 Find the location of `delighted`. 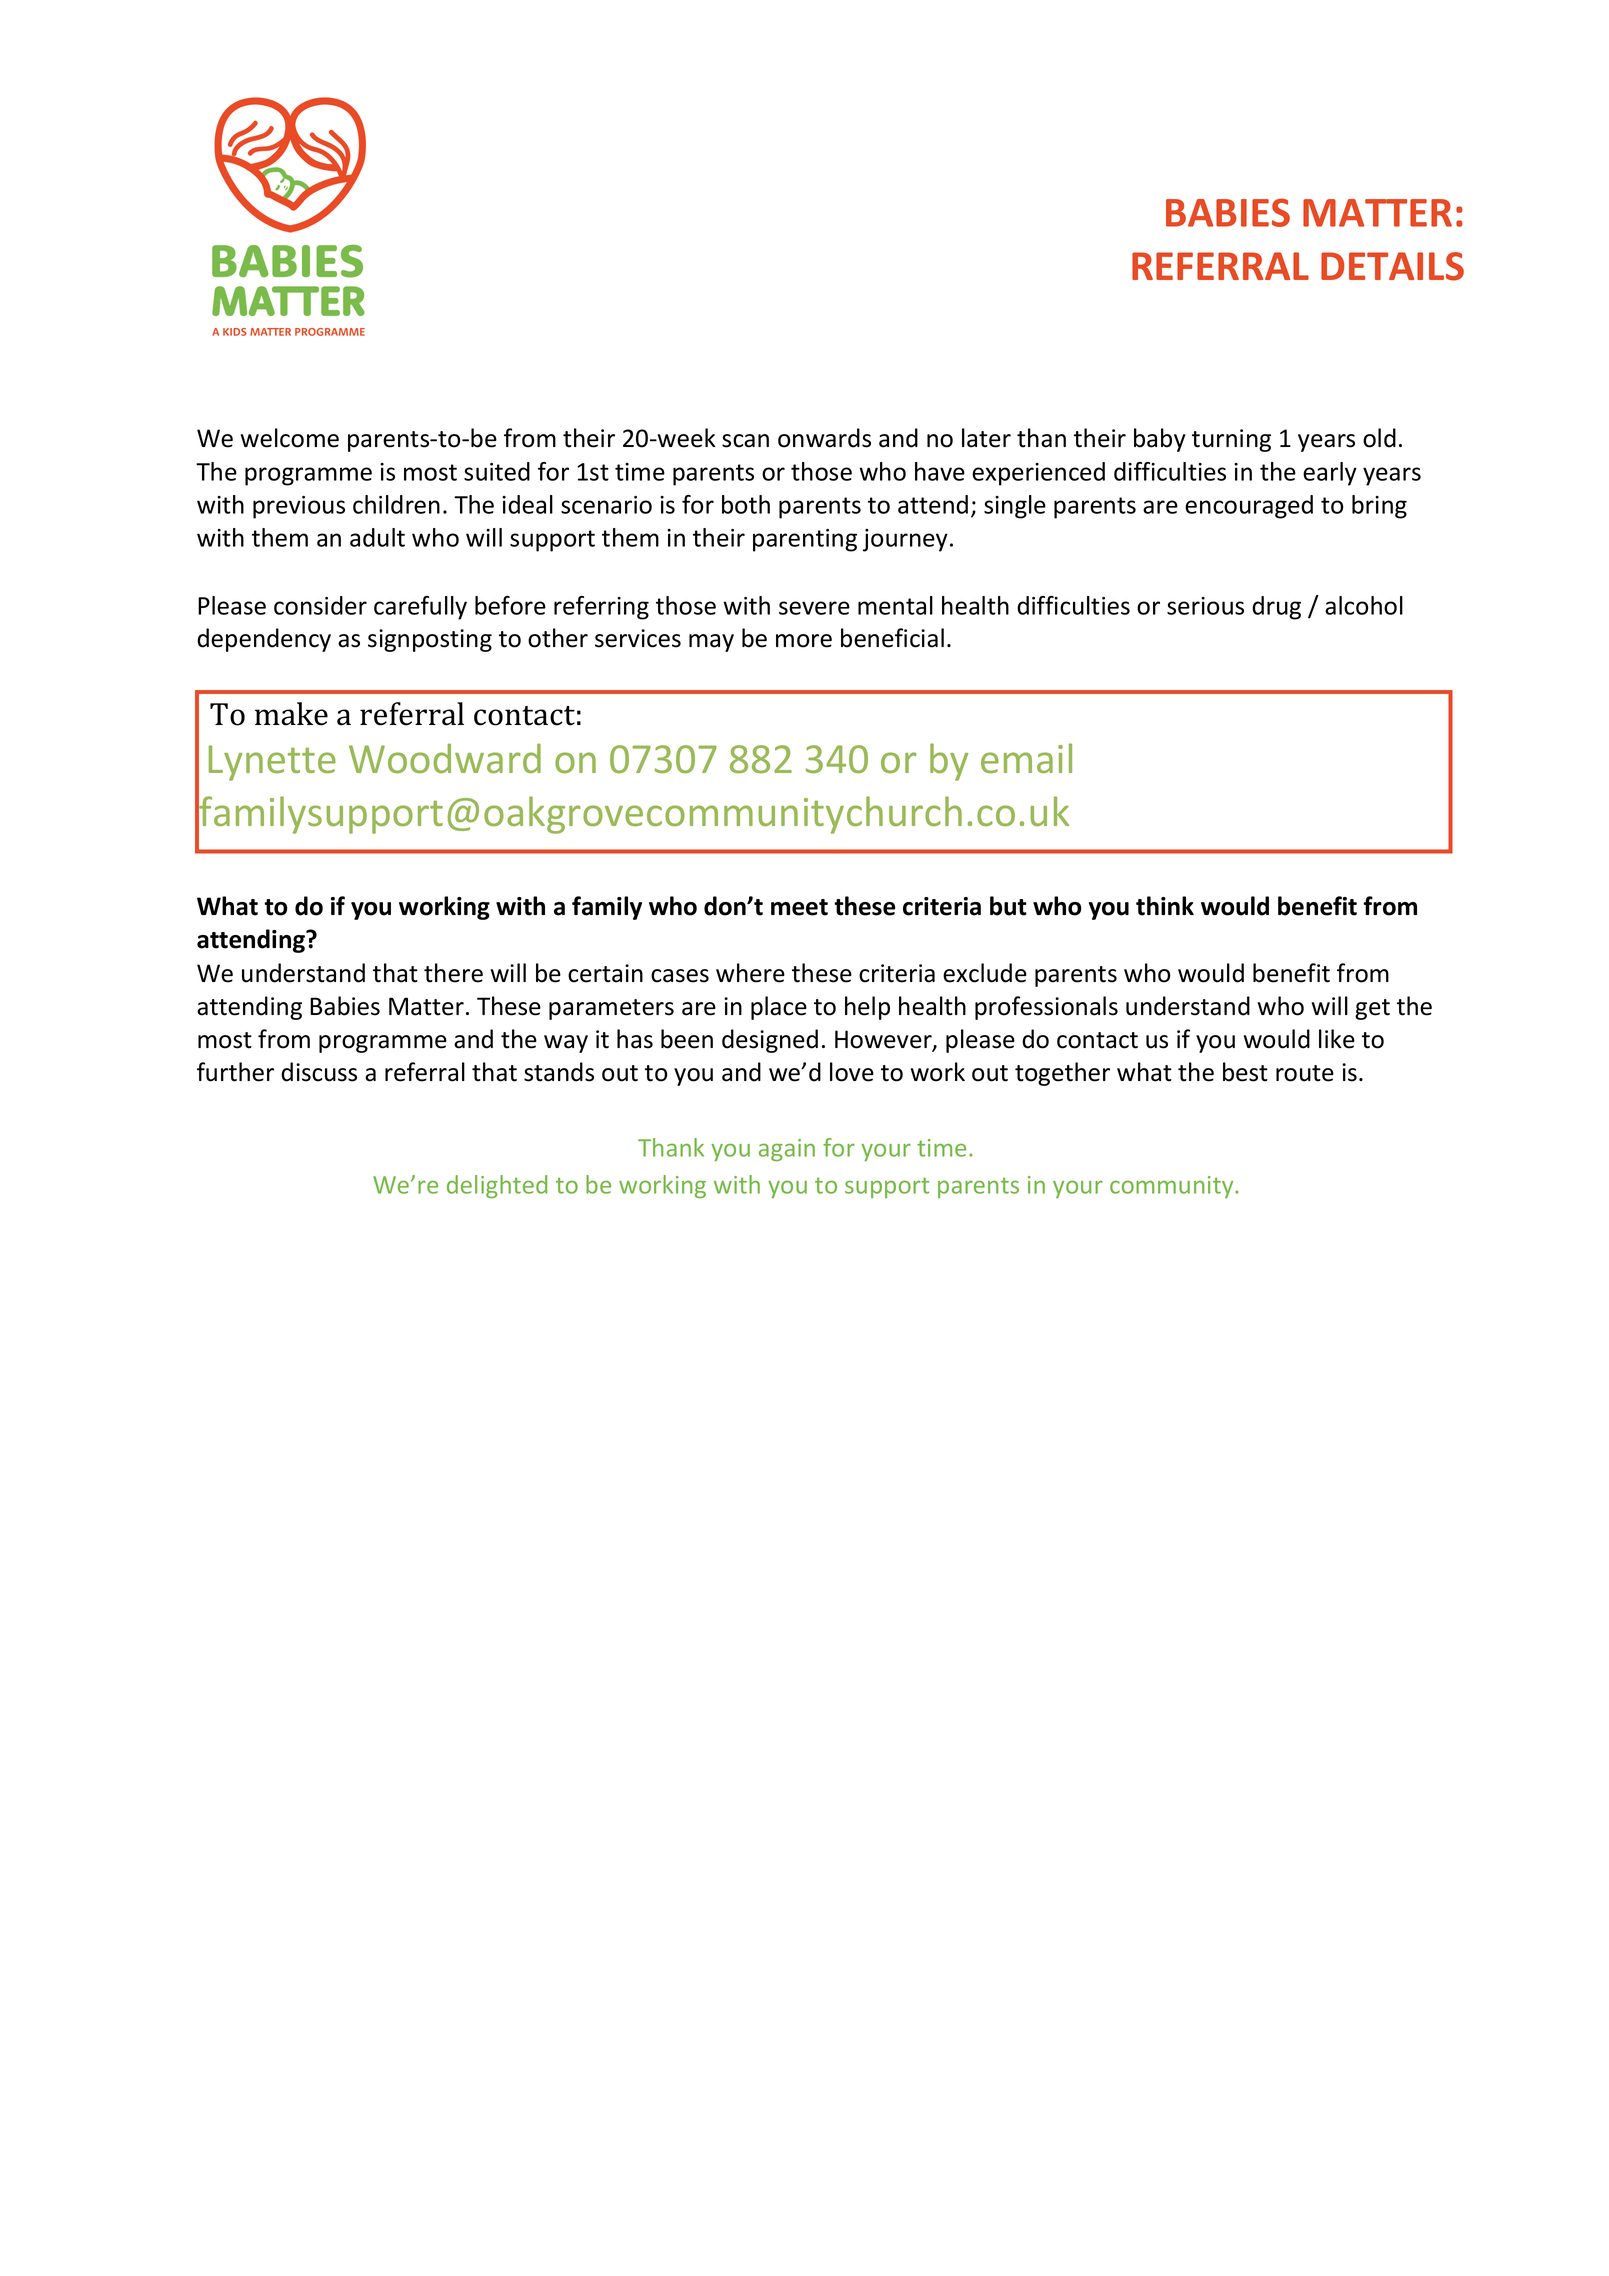

delighted is located at coordinates (497, 1186).
